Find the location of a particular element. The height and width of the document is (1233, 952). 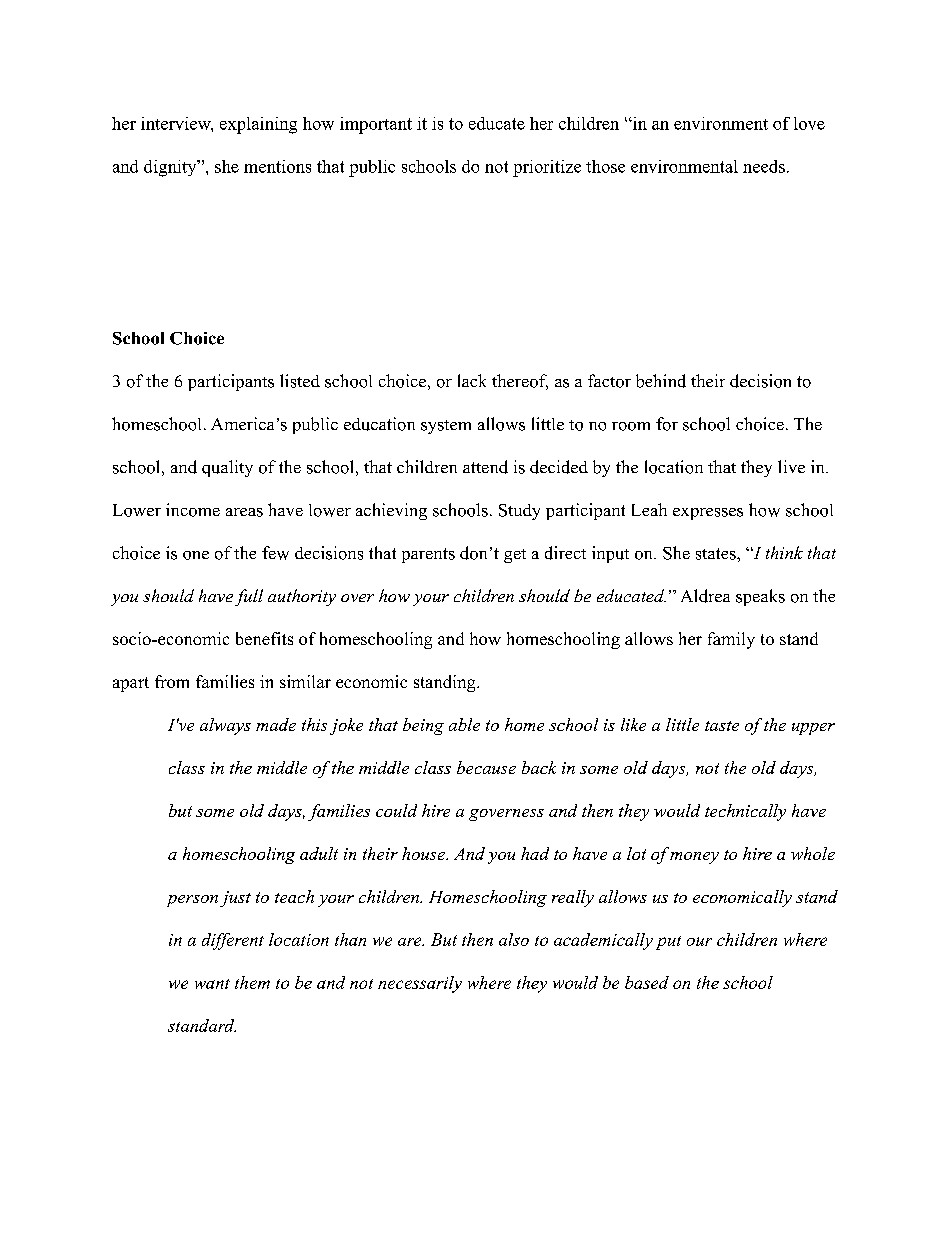

states is located at coordinates (717, 554).
